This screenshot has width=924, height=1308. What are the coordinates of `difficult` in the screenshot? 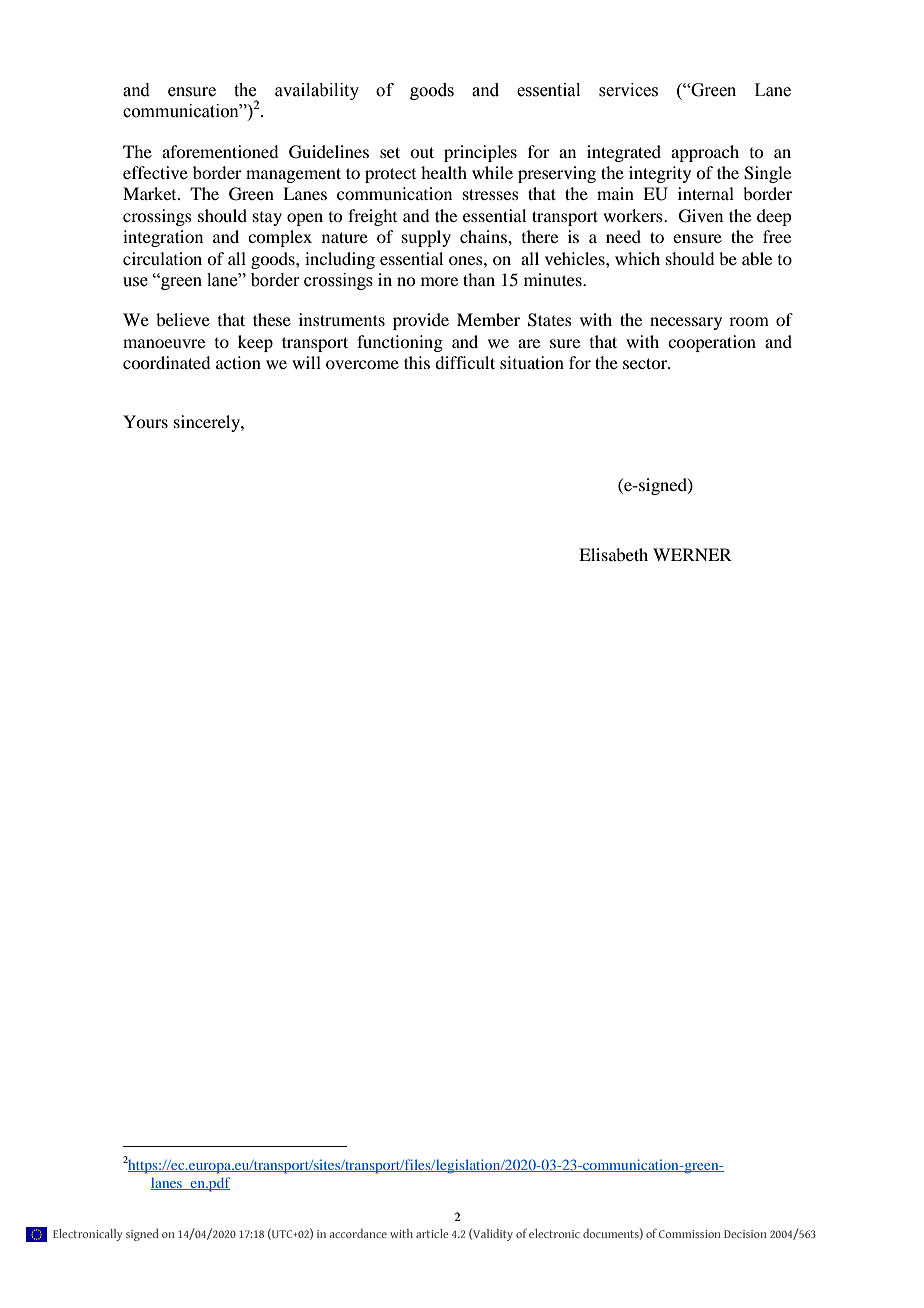 It's located at (465, 362).
